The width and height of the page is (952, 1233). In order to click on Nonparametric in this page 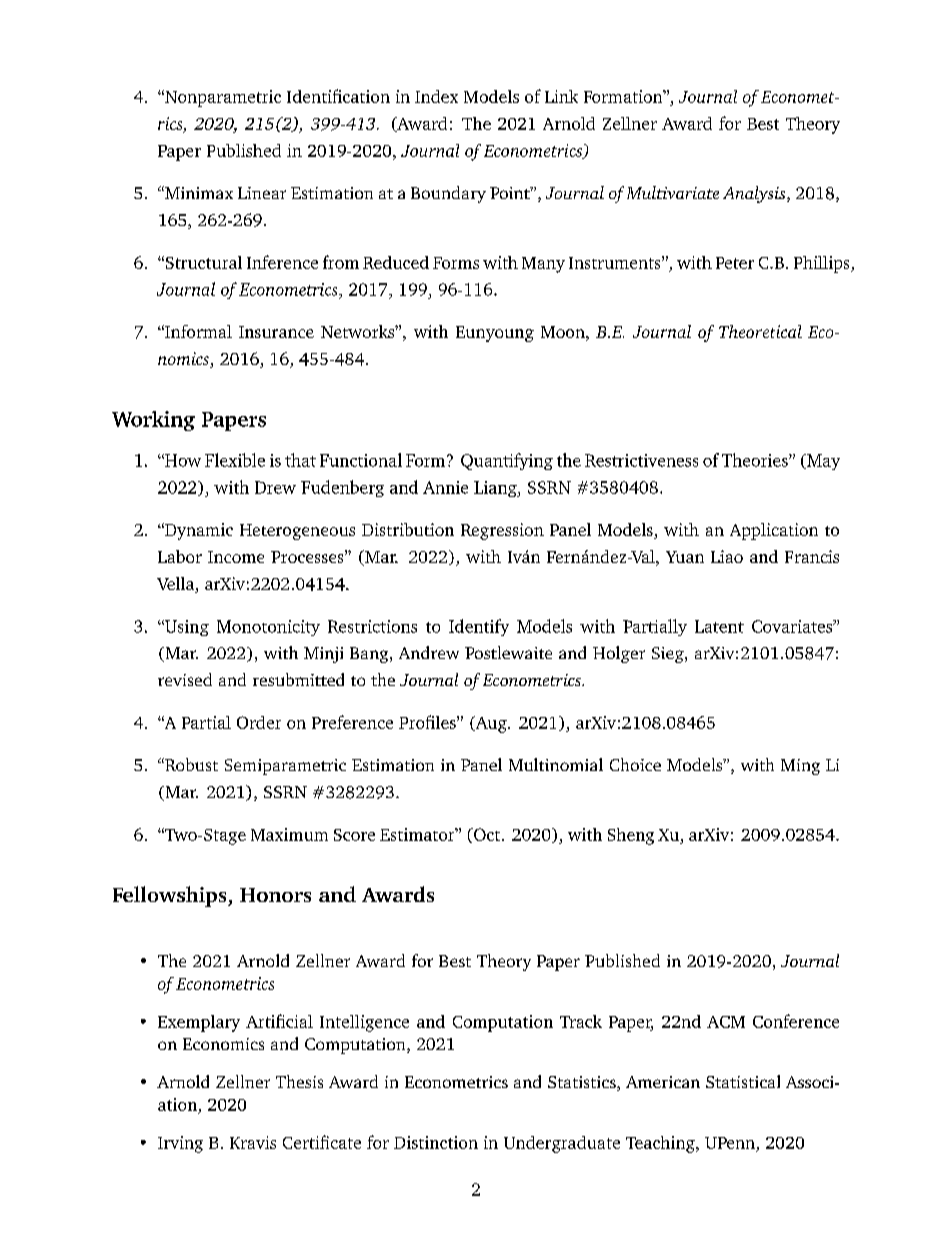, I will do `click(222, 98)`.
